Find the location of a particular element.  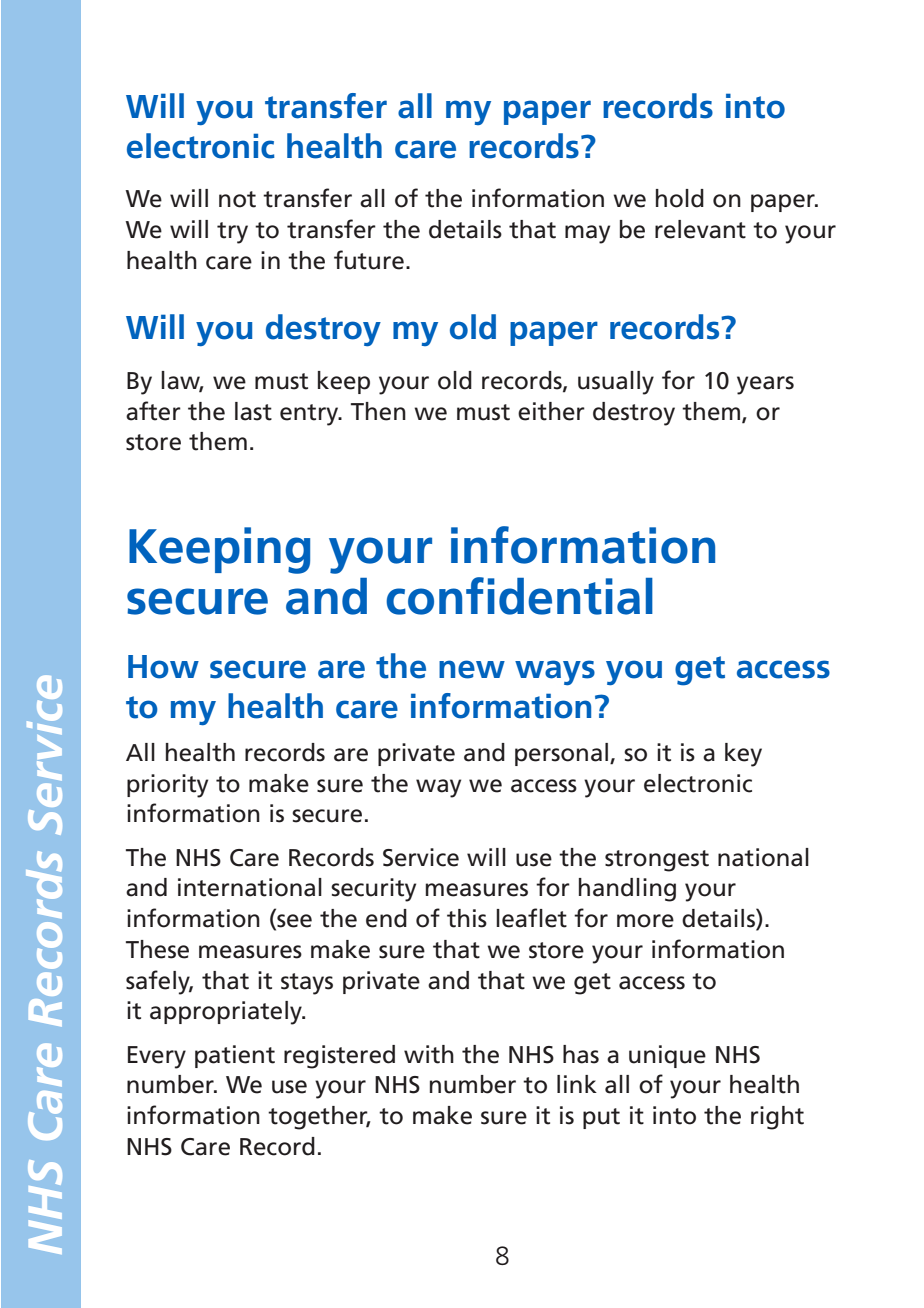

future is located at coordinates (369, 260).
